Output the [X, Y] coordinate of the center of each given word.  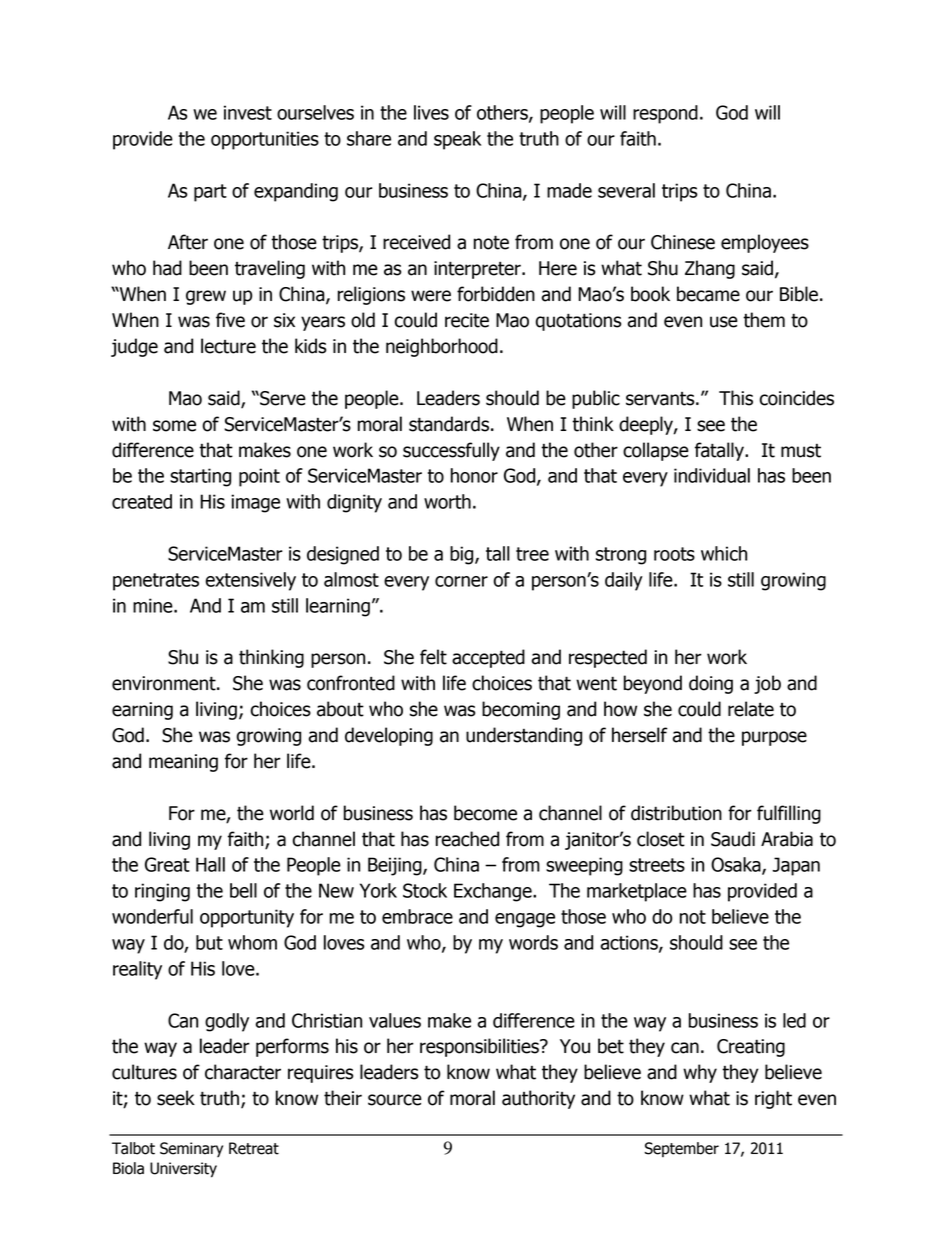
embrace [417, 916]
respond [665, 114]
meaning [183, 763]
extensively [251, 581]
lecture [228, 346]
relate [751, 709]
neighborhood [442, 347]
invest [248, 112]
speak [457, 140]
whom [252, 942]
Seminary [191, 1149]
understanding [524, 736]
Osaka [737, 865]
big [463, 555]
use [724, 322]
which [724, 553]
